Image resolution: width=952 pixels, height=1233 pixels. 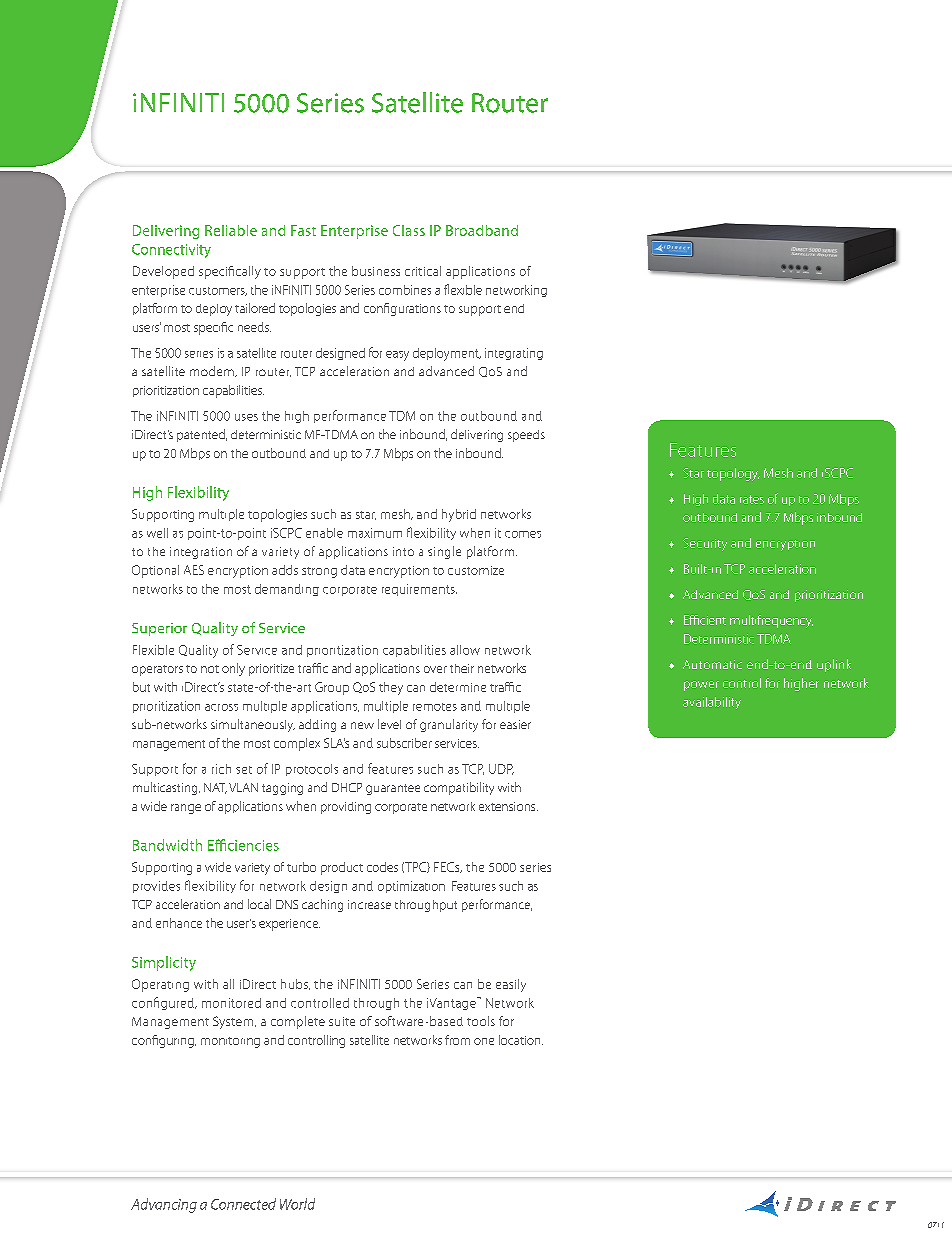 I want to click on Connected, so click(x=243, y=1204).
